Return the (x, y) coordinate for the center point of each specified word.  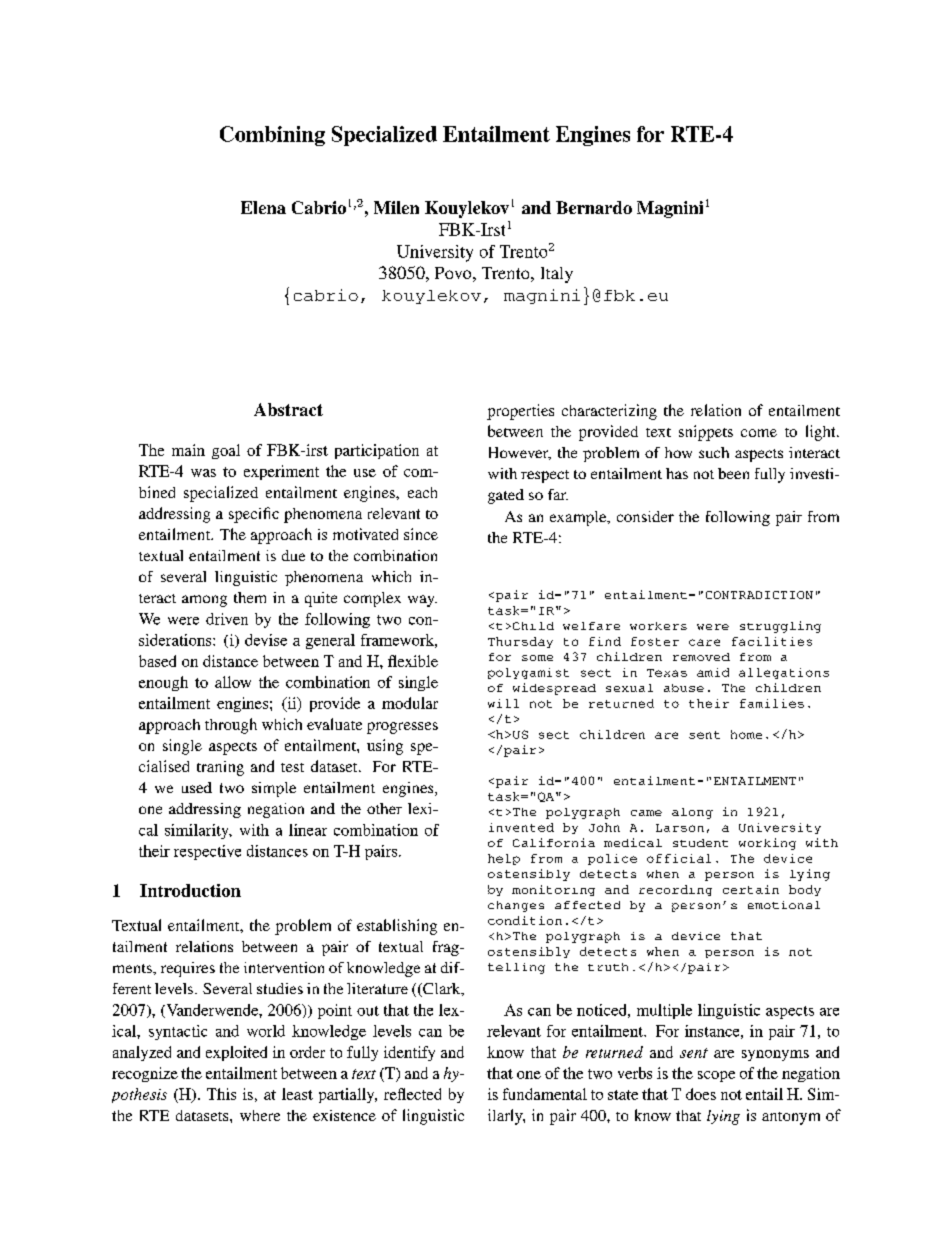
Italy (557, 275)
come (759, 433)
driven (227, 619)
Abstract (288, 409)
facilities (772, 641)
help (504, 859)
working (767, 844)
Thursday (520, 642)
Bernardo (594, 207)
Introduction (190, 890)
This (221, 1094)
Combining (272, 136)
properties (520, 412)
